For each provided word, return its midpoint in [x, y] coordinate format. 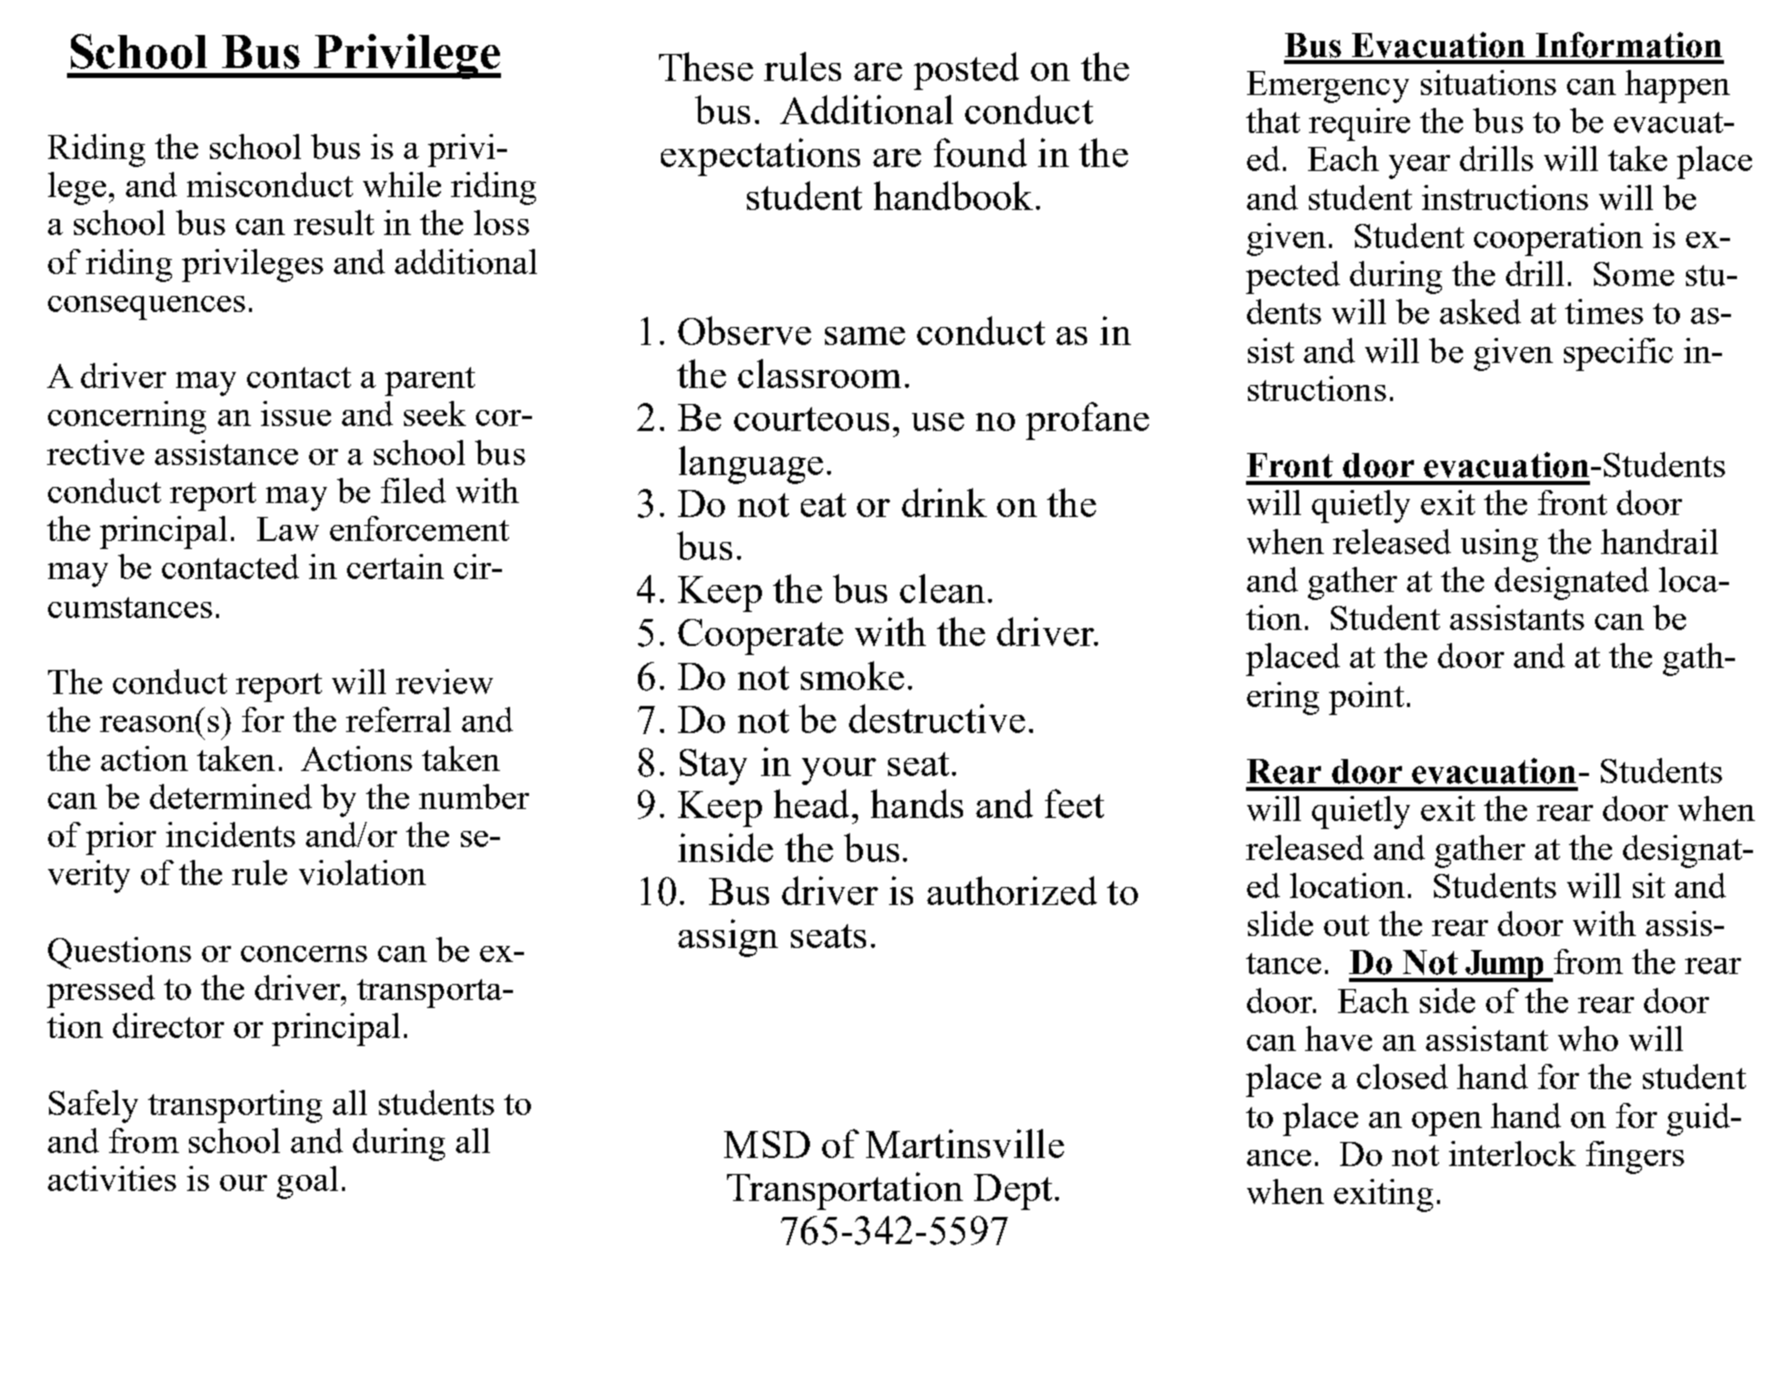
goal [307, 1182]
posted [966, 71]
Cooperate [760, 637]
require [1359, 124]
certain [395, 566]
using [1499, 545]
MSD [767, 1144]
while [402, 184]
